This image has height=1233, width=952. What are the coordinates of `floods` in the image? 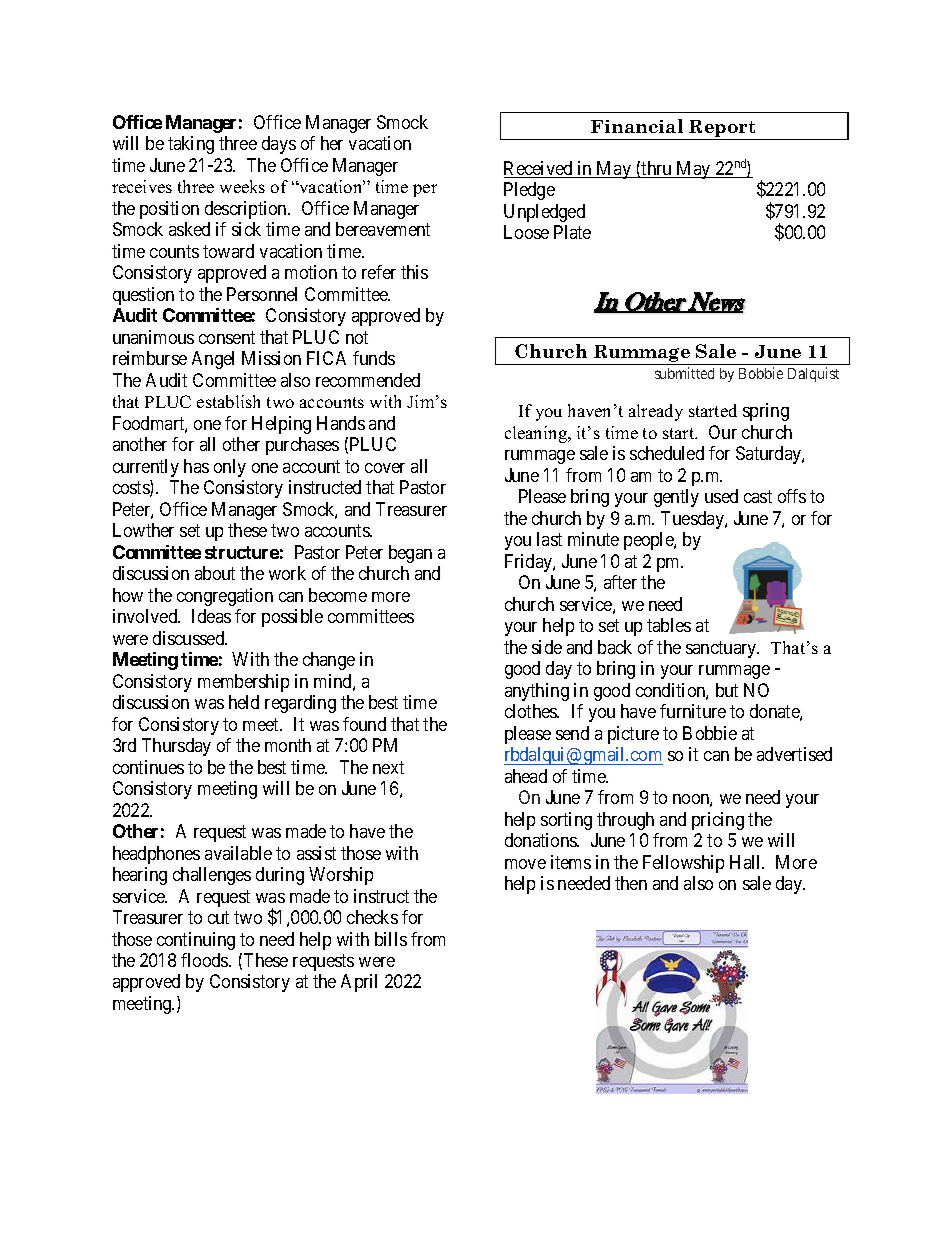 It's located at (205, 960).
